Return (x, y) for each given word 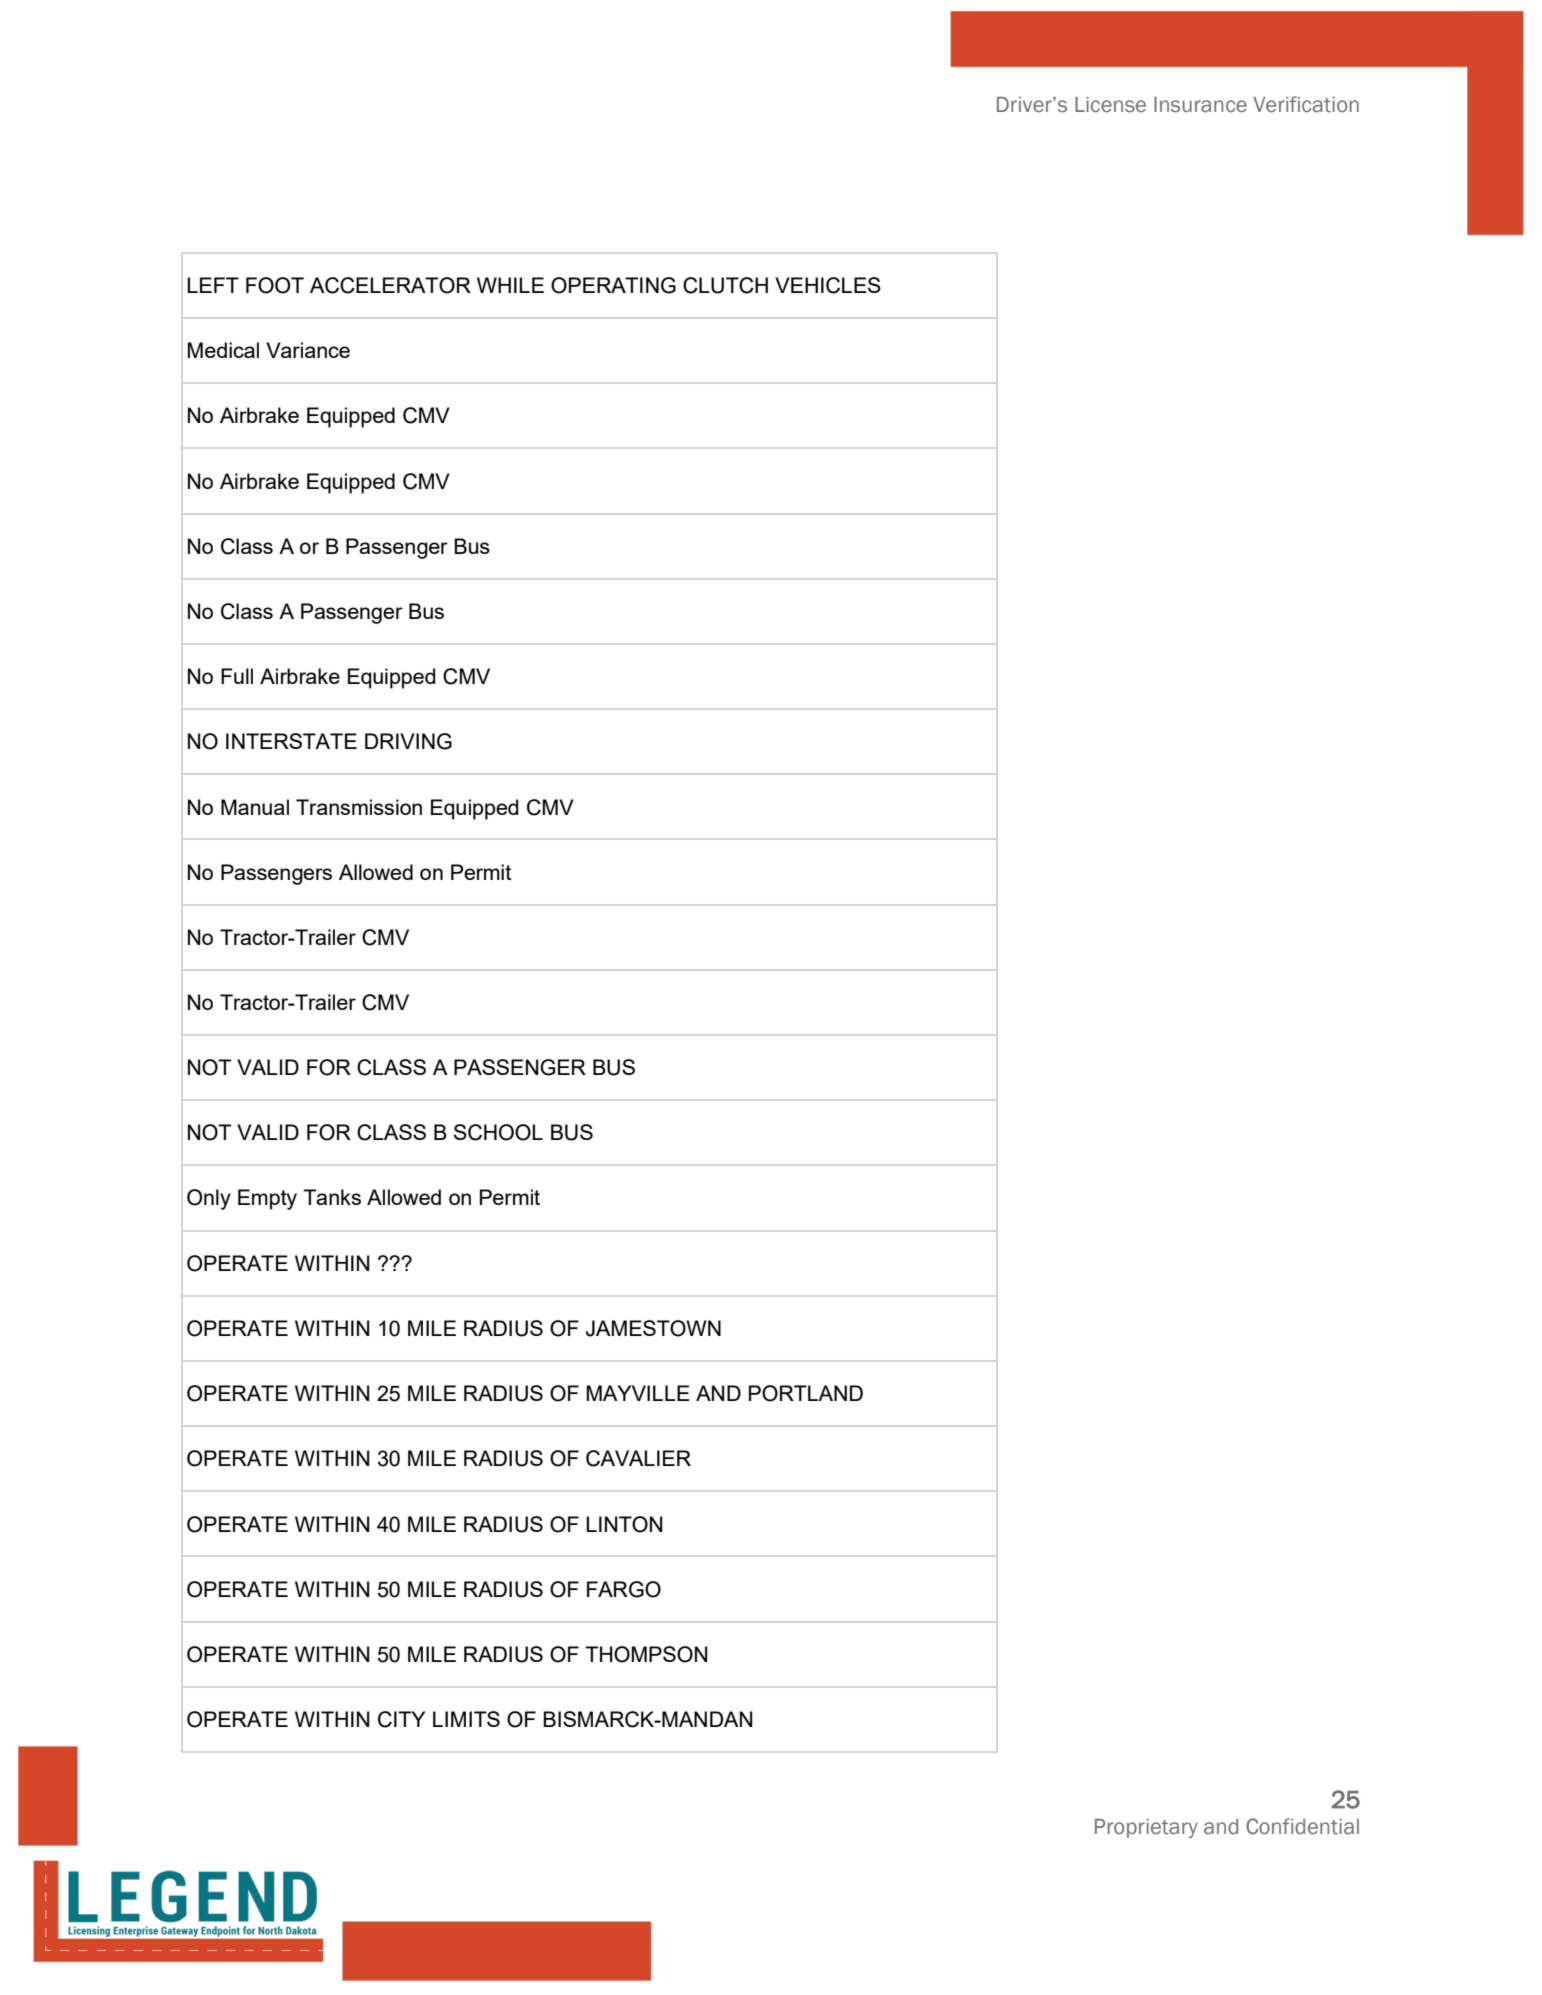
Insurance (1200, 105)
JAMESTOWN (653, 1328)
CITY (401, 1719)
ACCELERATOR (390, 285)
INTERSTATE (291, 741)
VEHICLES (828, 285)
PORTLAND (806, 1393)
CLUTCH (725, 285)
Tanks (332, 1197)
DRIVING (408, 741)
